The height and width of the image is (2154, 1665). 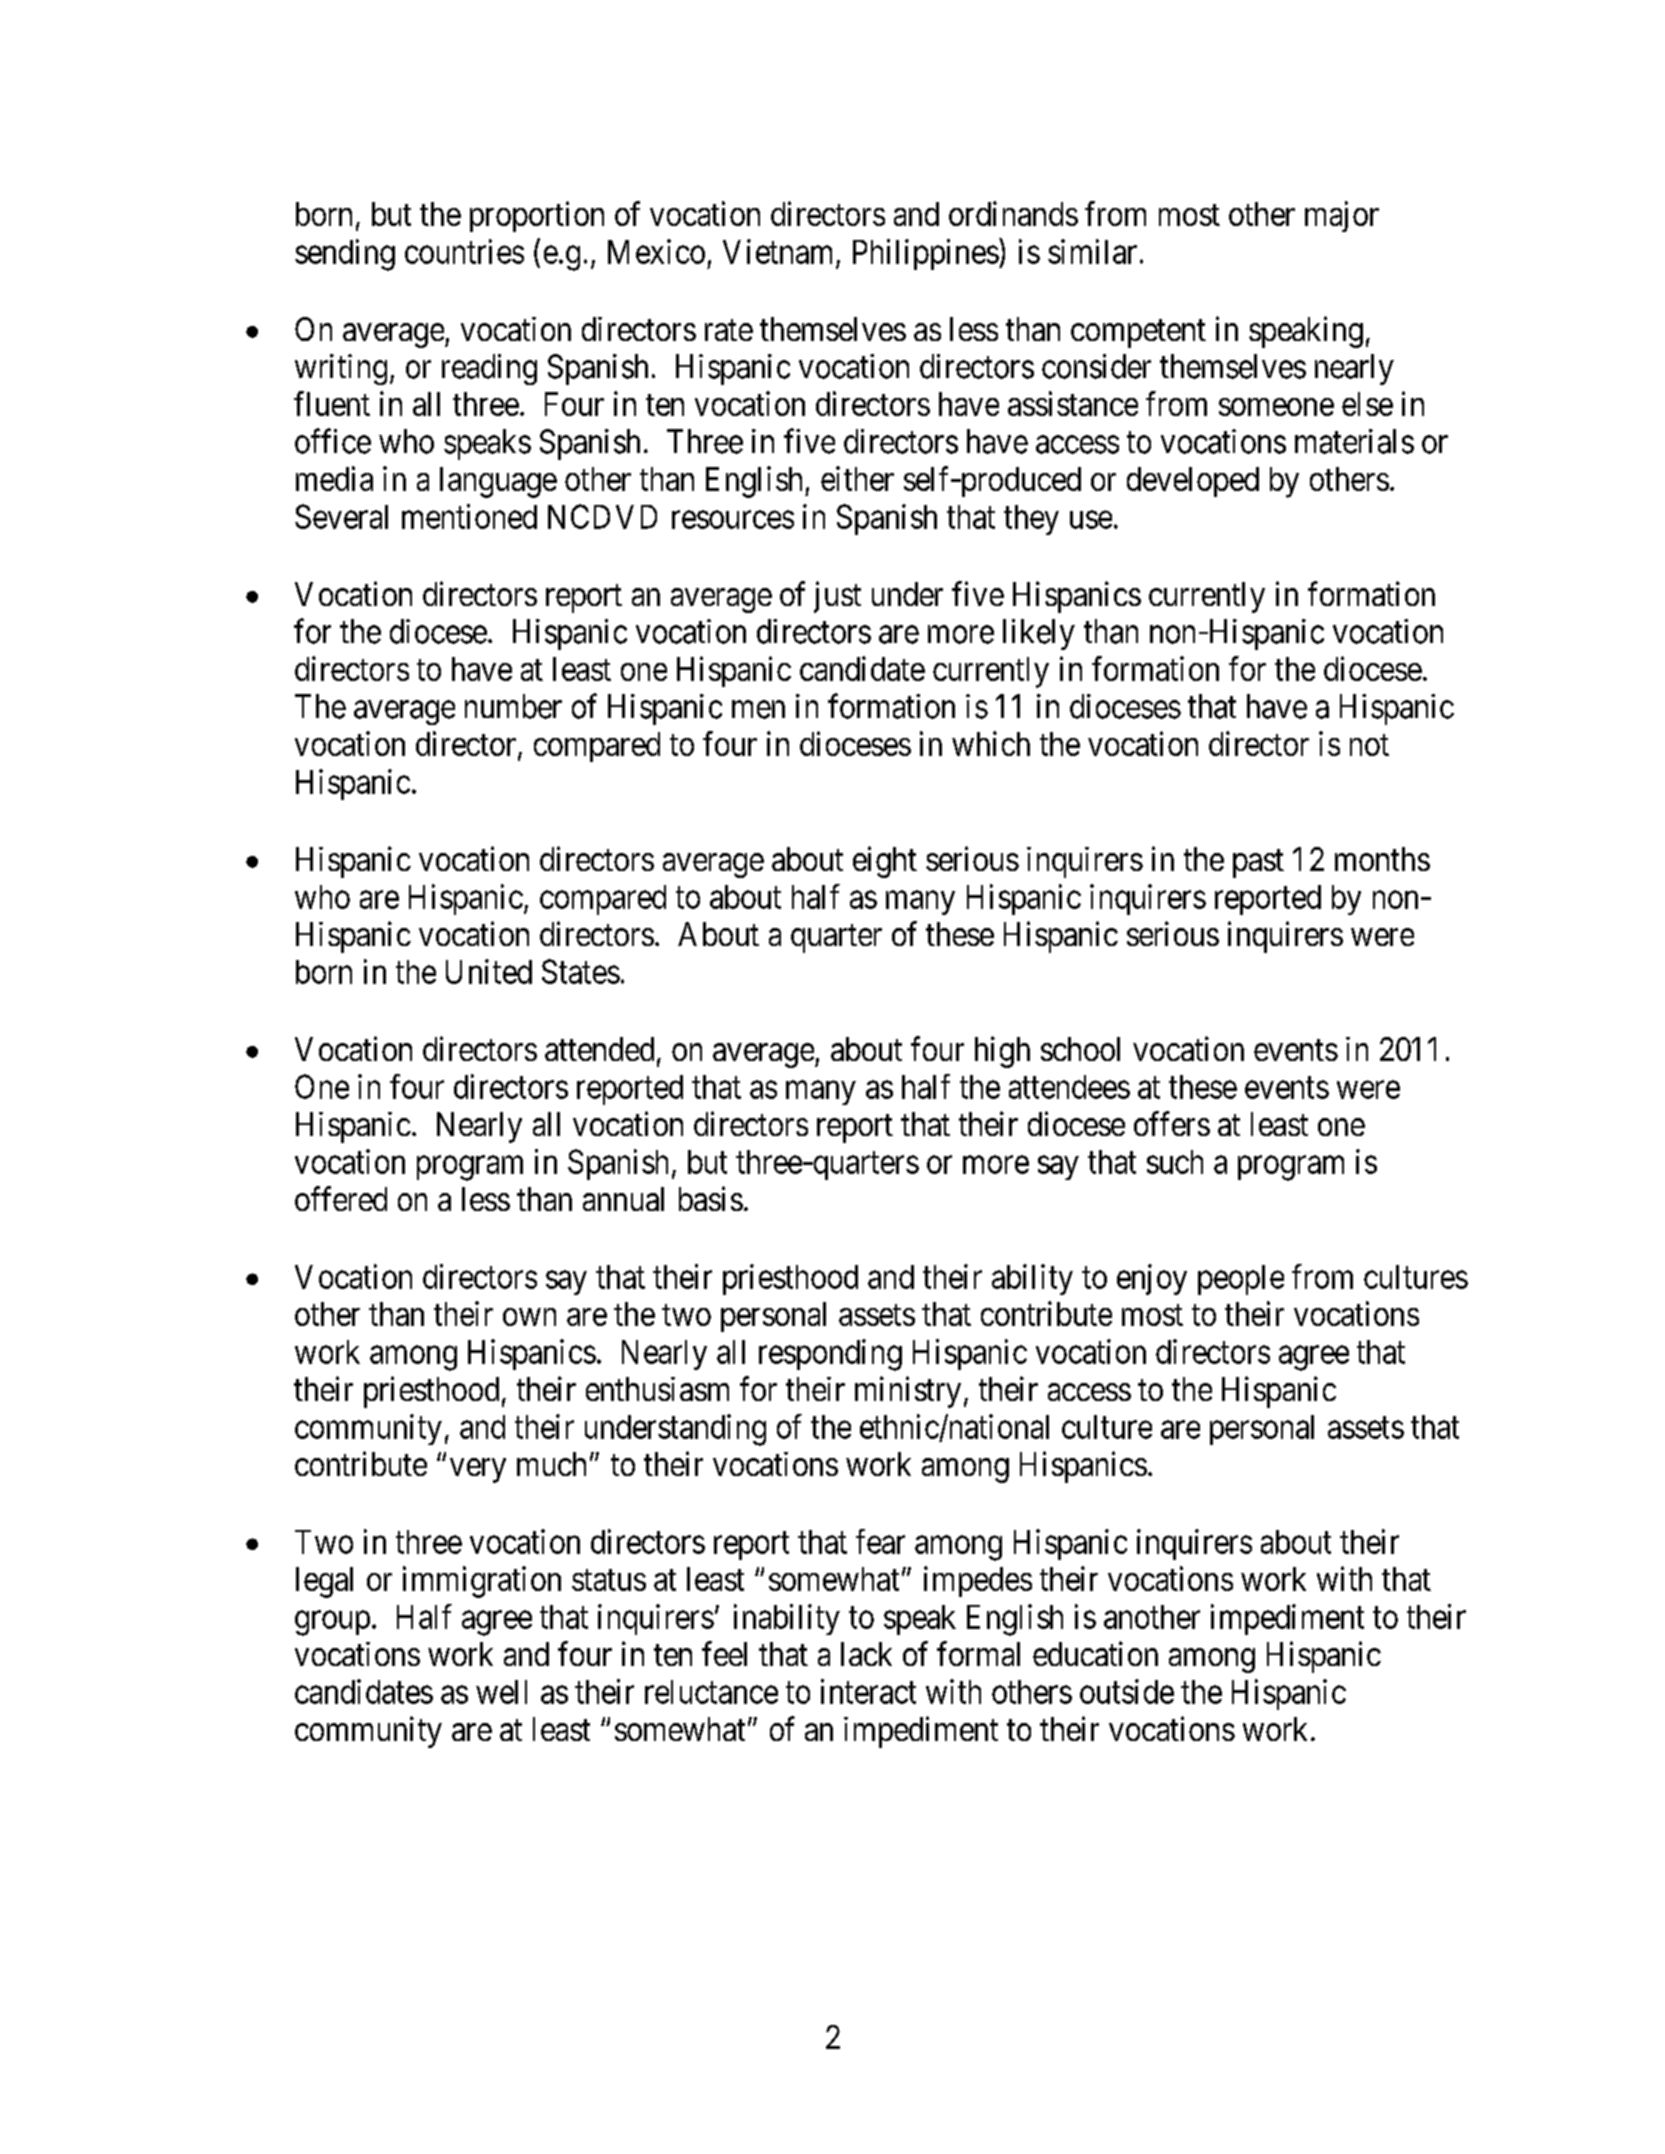 I want to click on major, so click(x=1342, y=216).
